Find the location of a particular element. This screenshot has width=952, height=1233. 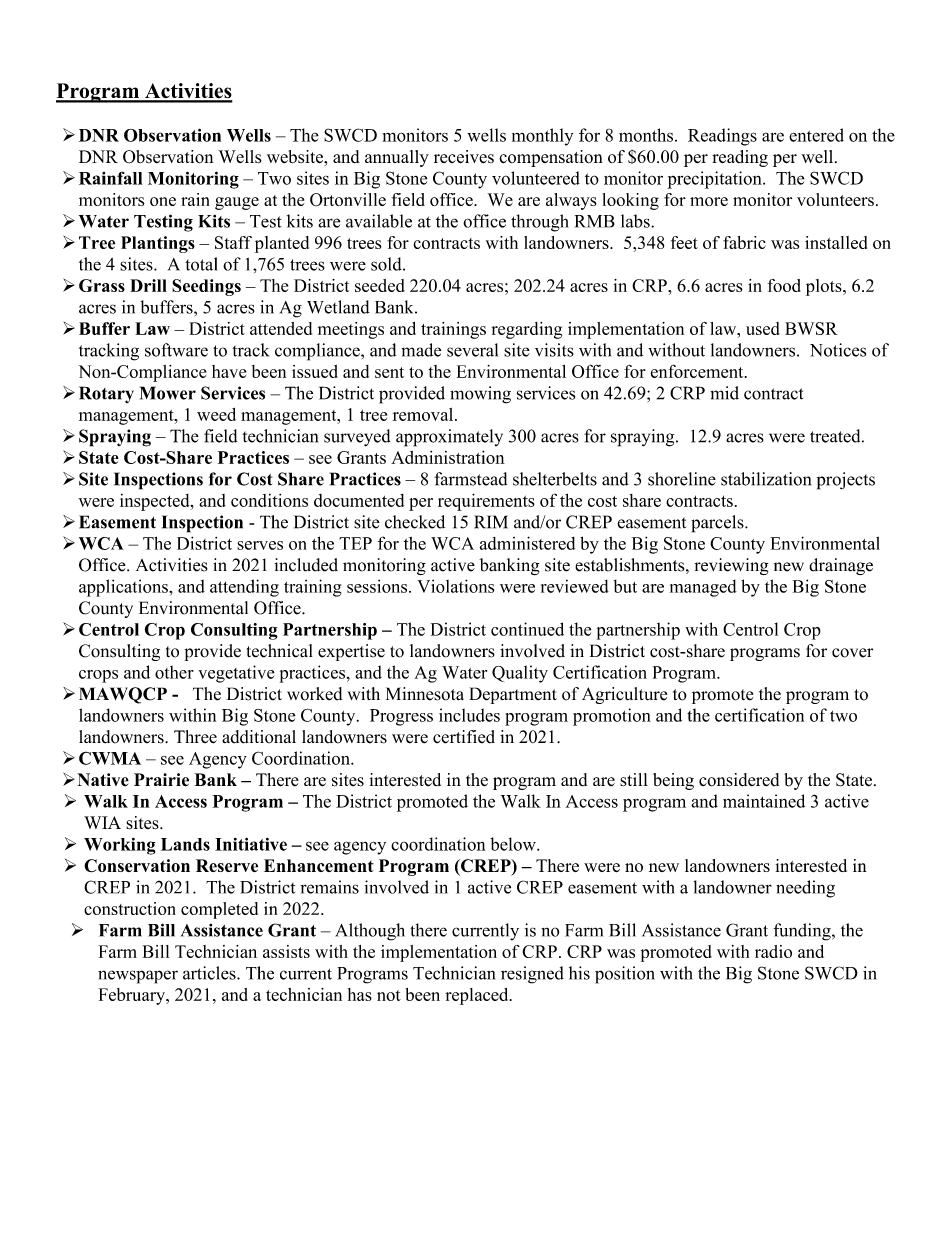

replaced is located at coordinates (478, 996).
